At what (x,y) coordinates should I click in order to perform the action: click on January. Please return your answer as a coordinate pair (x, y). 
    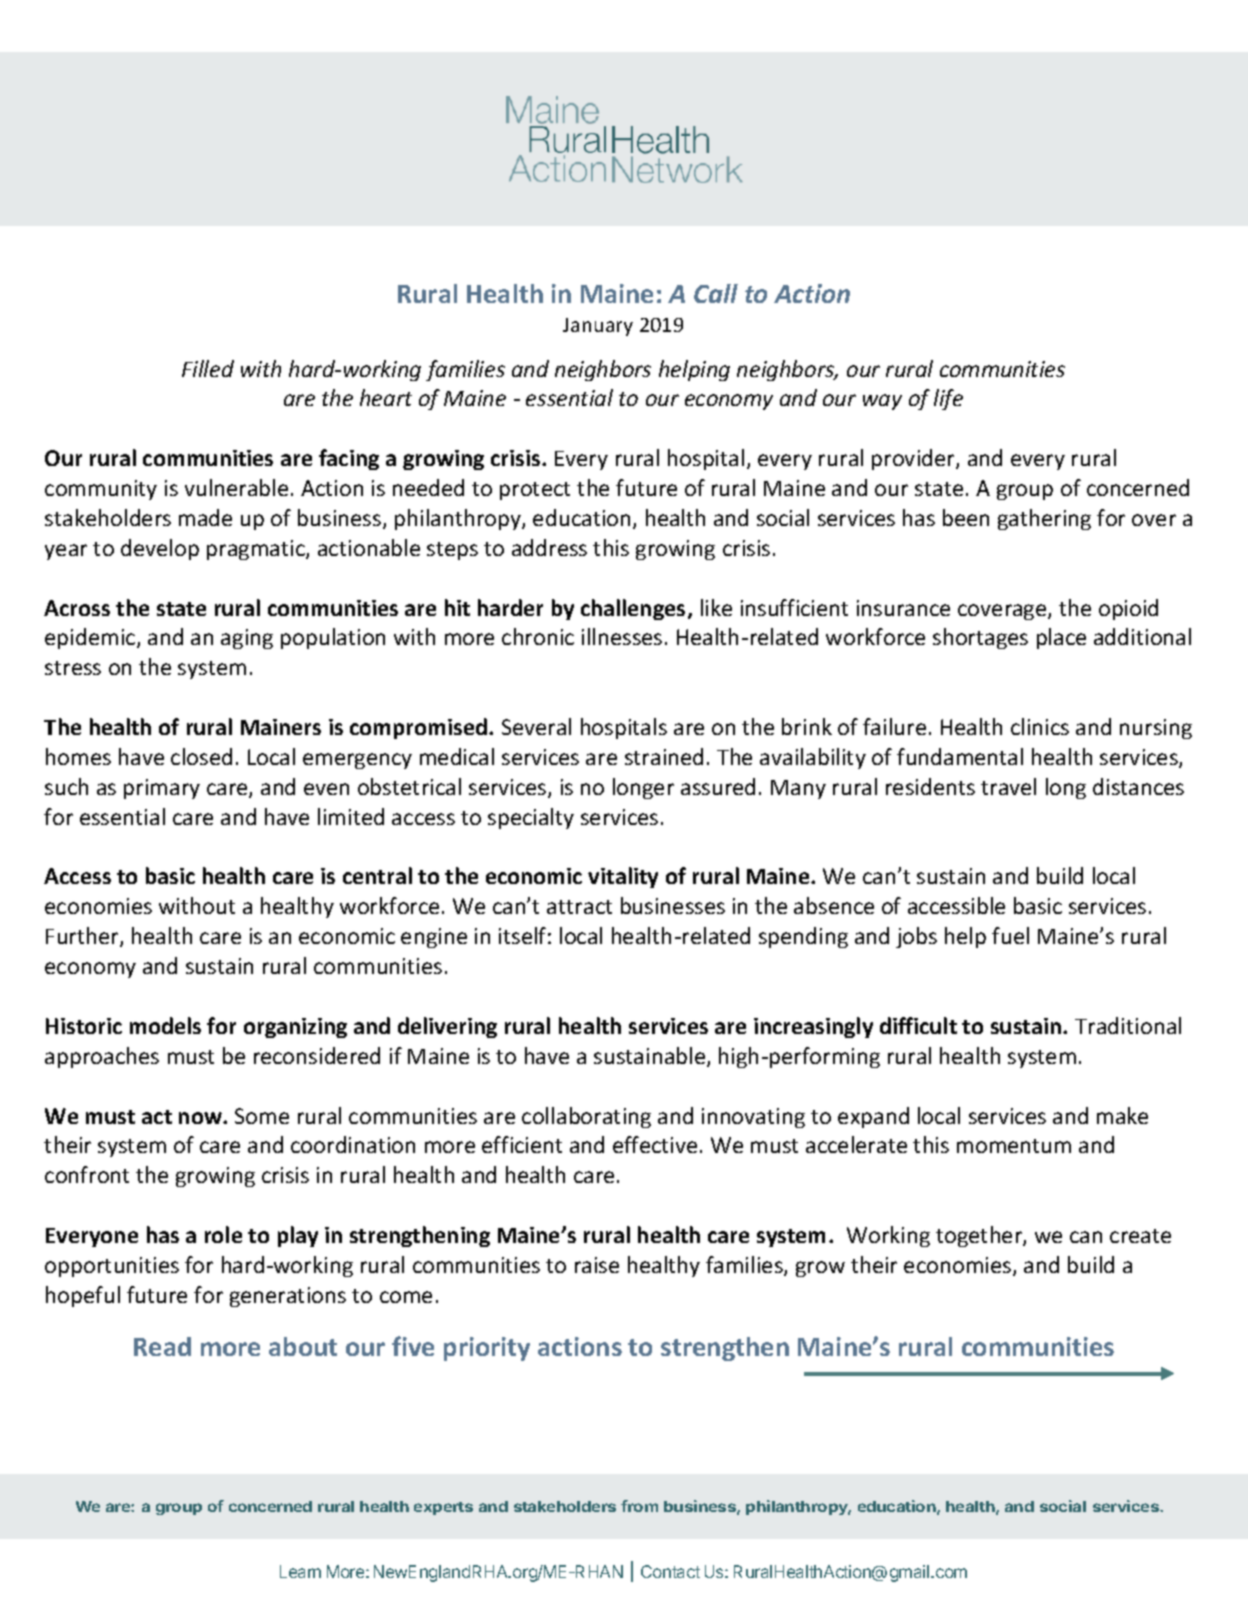
    Looking at the image, I should click on (598, 327).
